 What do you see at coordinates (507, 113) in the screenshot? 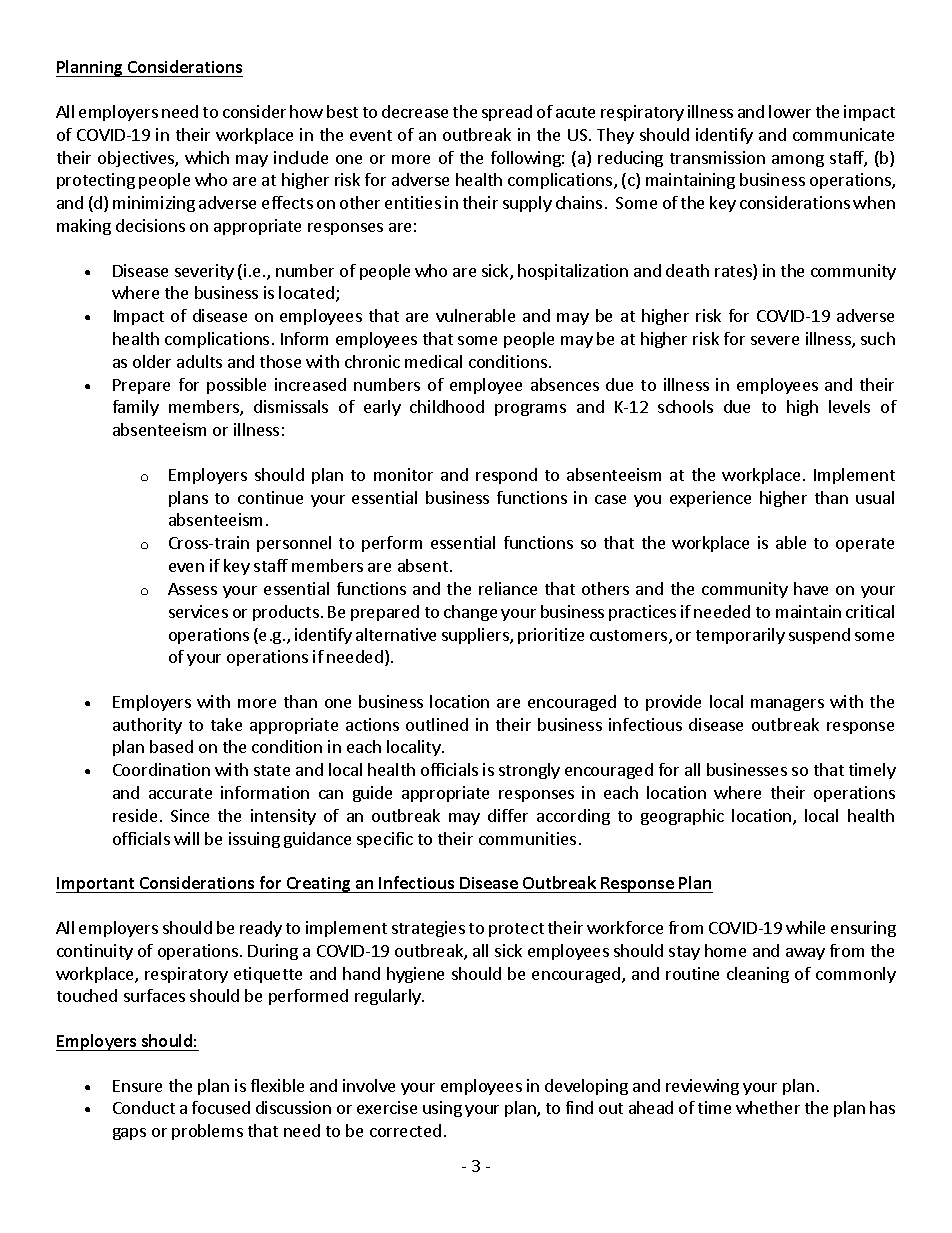
I see `spread` at bounding box center [507, 113].
